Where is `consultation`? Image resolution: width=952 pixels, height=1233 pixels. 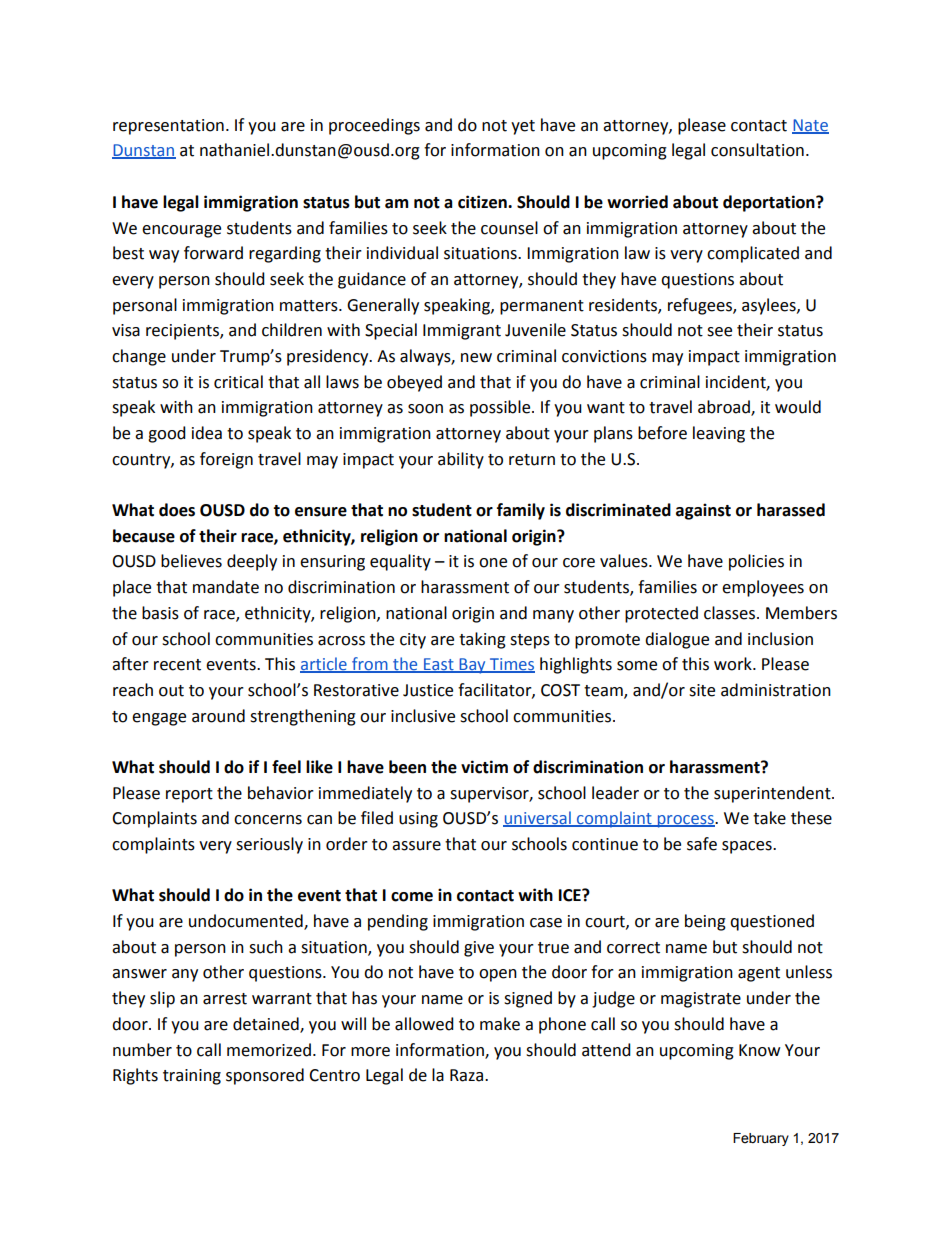 consultation is located at coordinates (757, 150).
